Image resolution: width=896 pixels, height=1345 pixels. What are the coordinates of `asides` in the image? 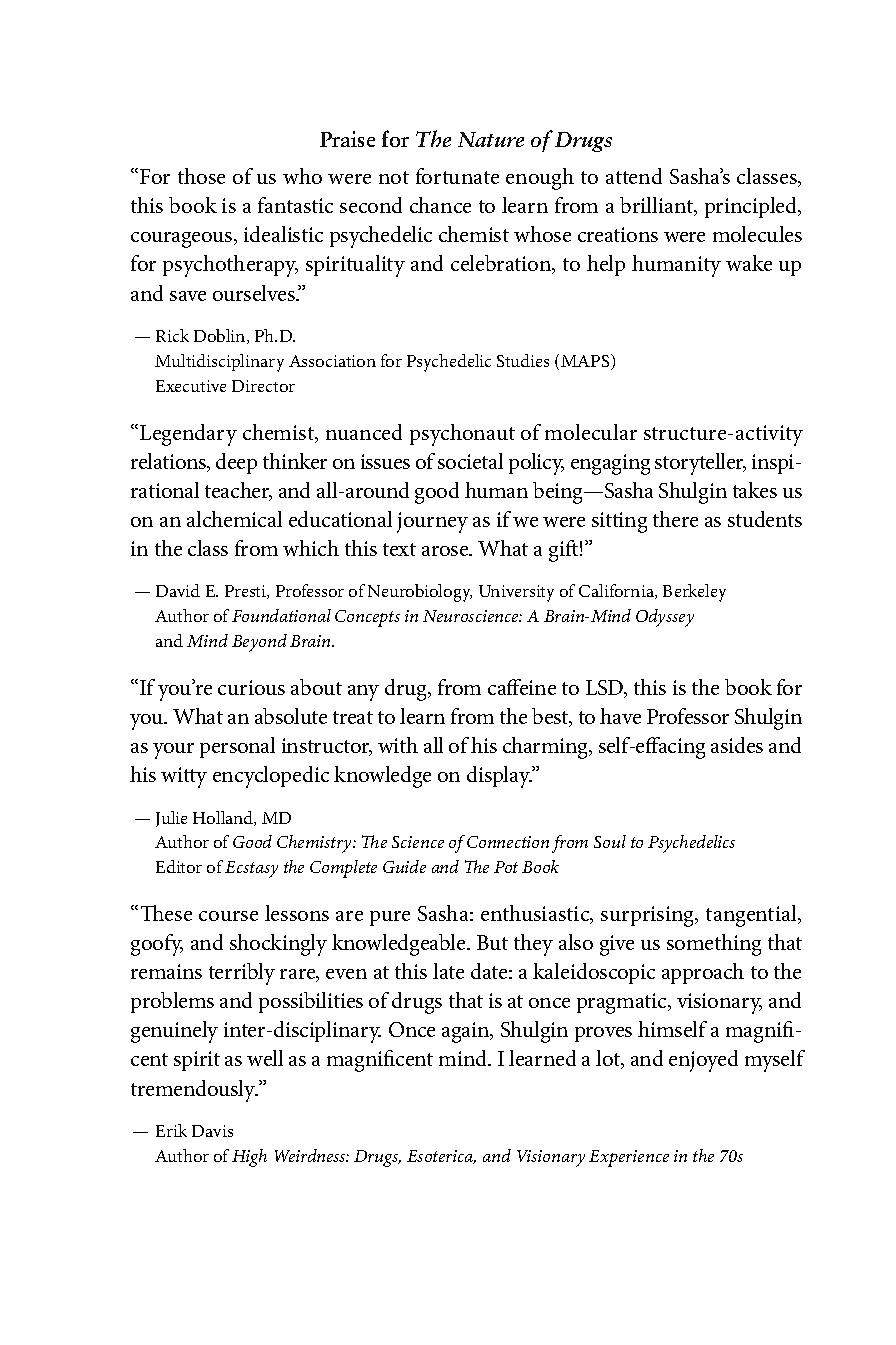 It's located at (737, 745).
